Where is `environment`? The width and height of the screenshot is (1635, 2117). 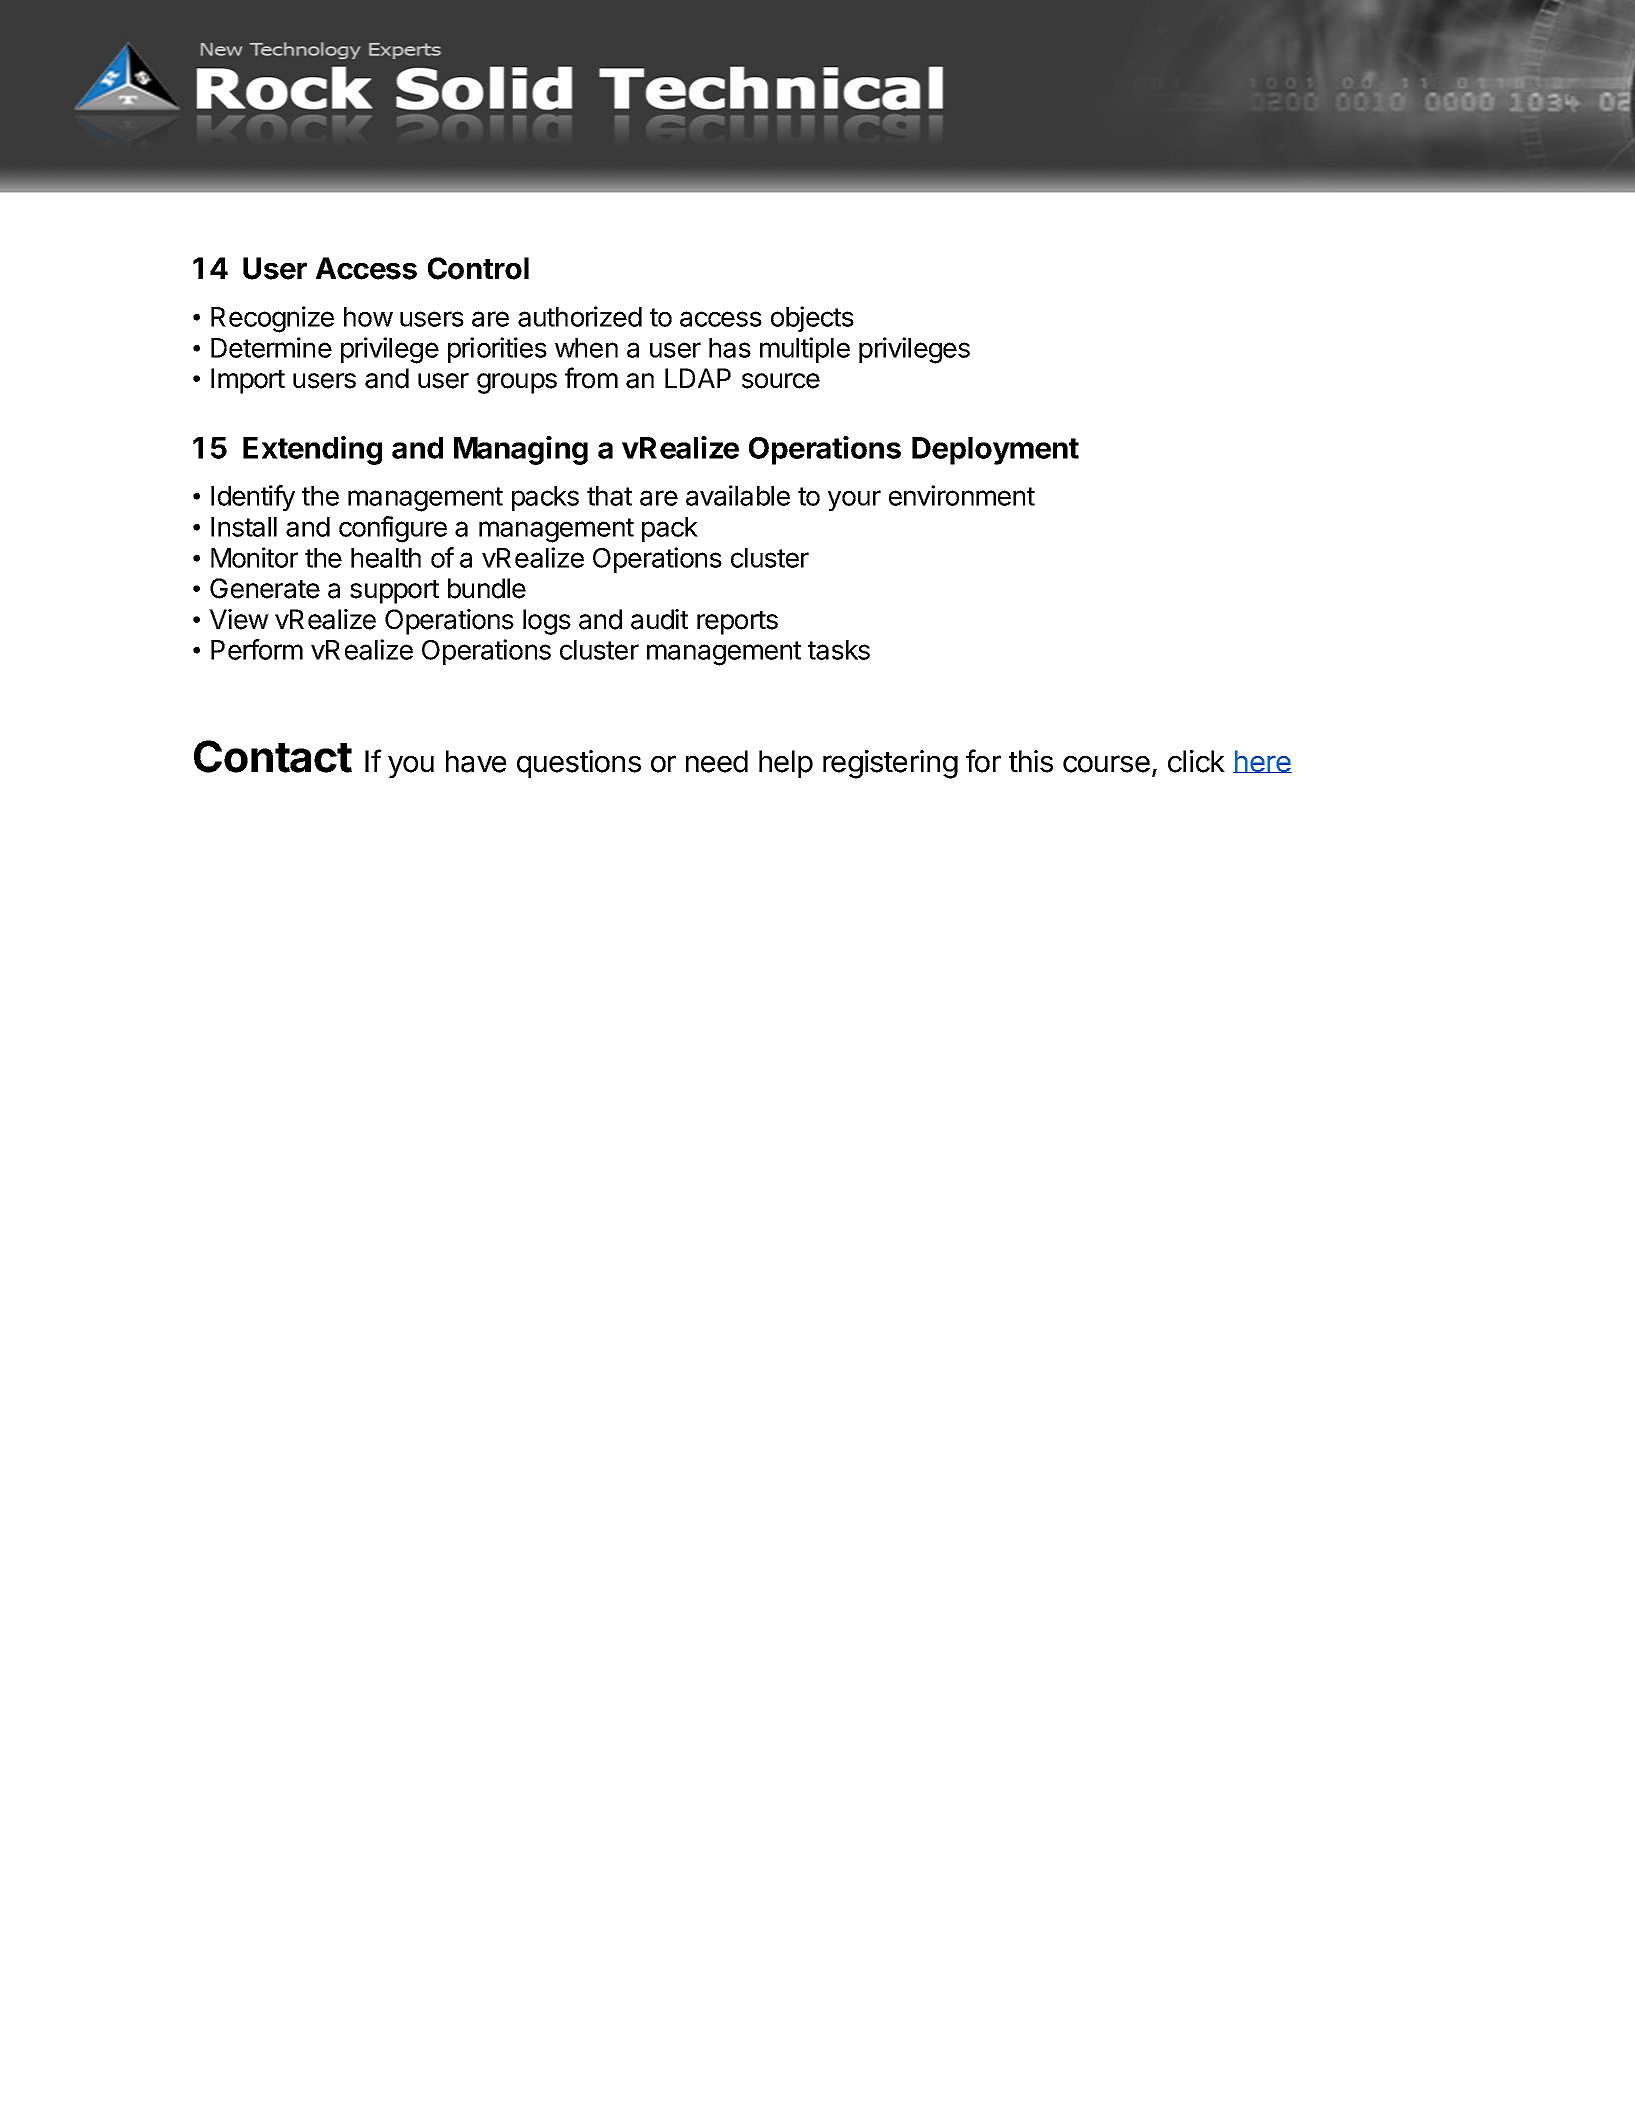 environment is located at coordinates (962, 495).
